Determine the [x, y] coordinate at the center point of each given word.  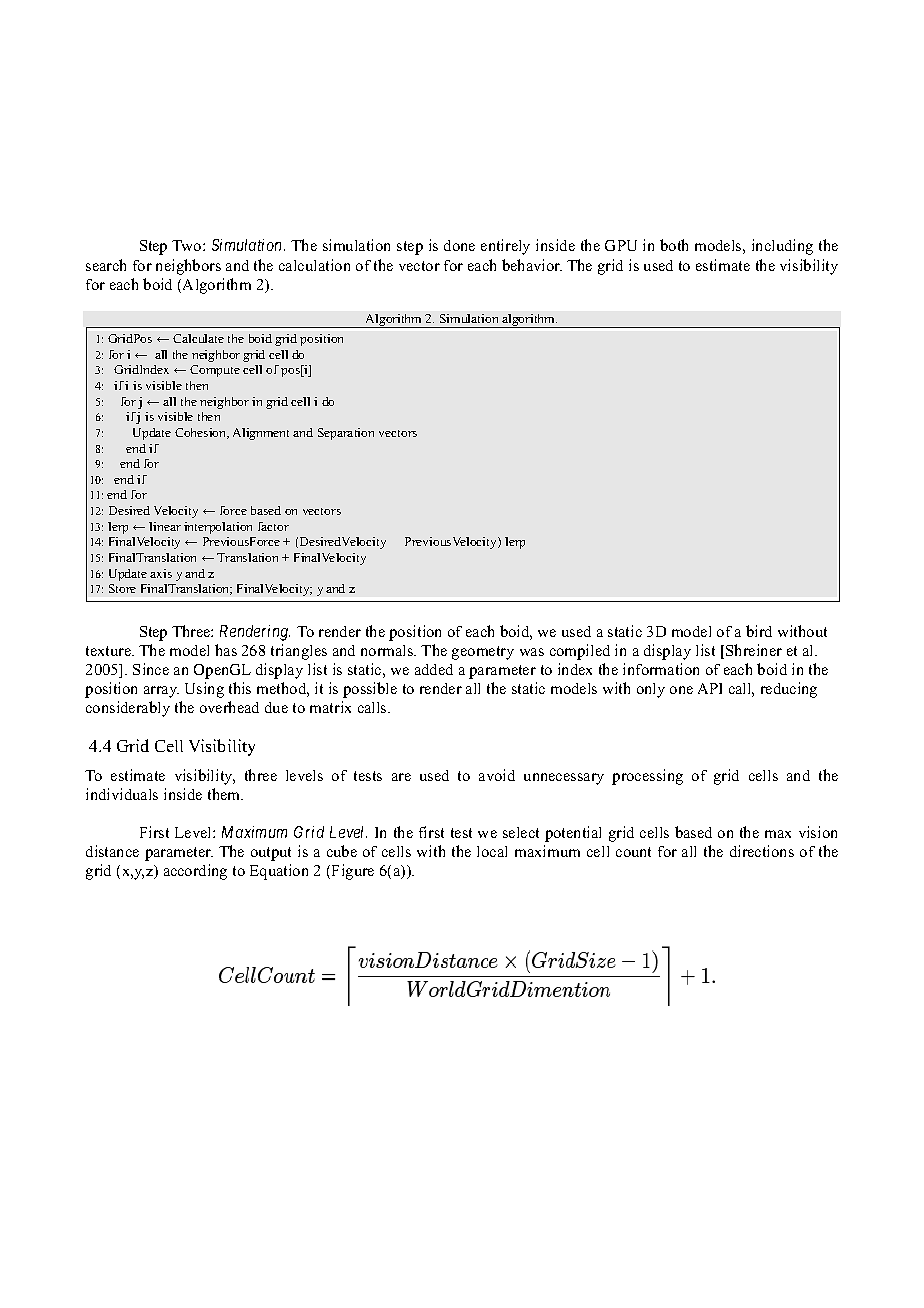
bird [759, 631]
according [195, 872]
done [459, 245]
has [226, 650]
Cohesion [202, 433]
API [710, 688]
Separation [346, 434]
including [782, 247]
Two [188, 245]
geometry [483, 653]
